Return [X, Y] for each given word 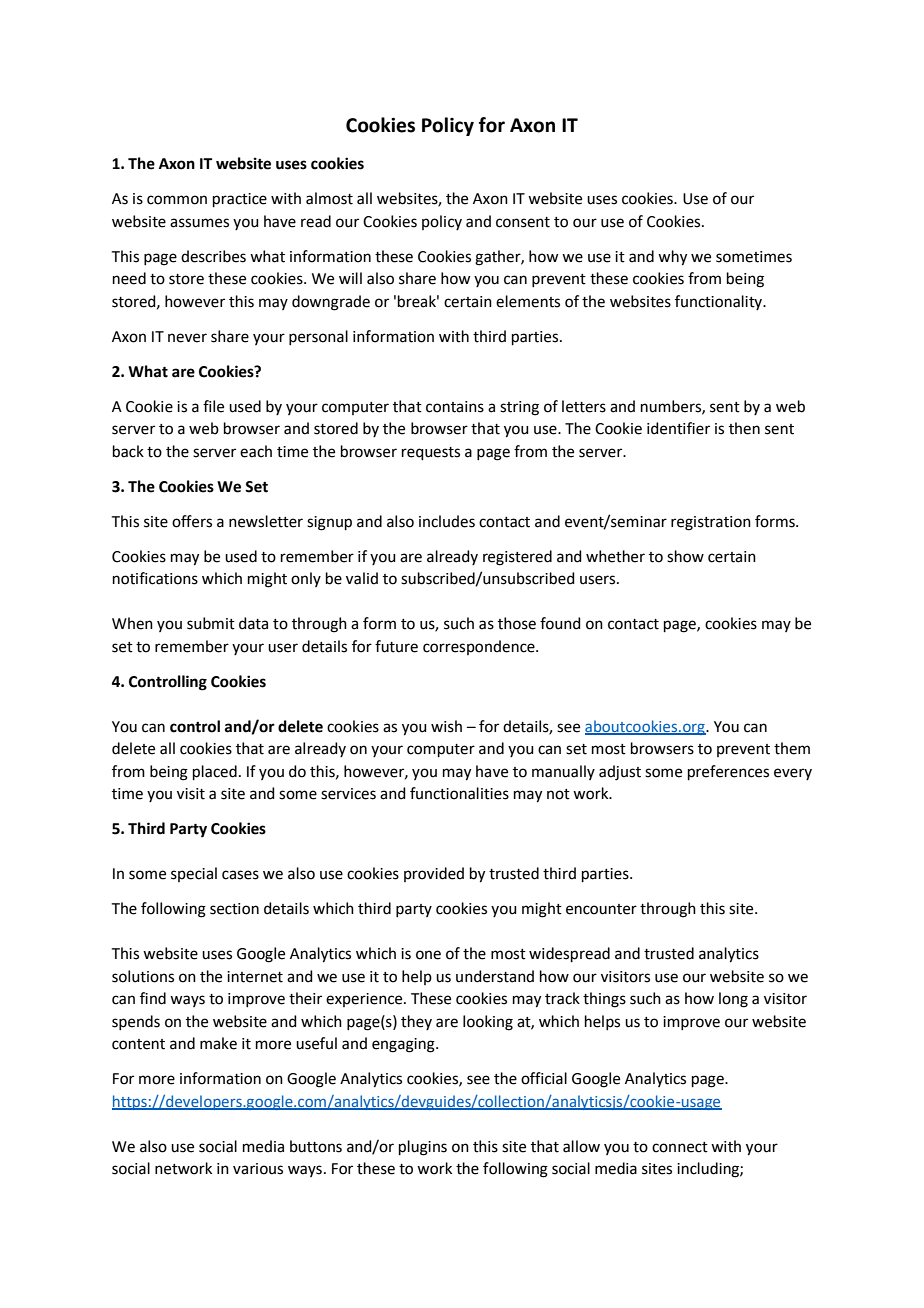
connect [680, 1147]
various [258, 1169]
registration [711, 523]
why [672, 258]
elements [528, 301]
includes [447, 521]
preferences [728, 772]
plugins [423, 1148]
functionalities [459, 793]
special [194, 874]
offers [192, 521]
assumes [199, 223]
